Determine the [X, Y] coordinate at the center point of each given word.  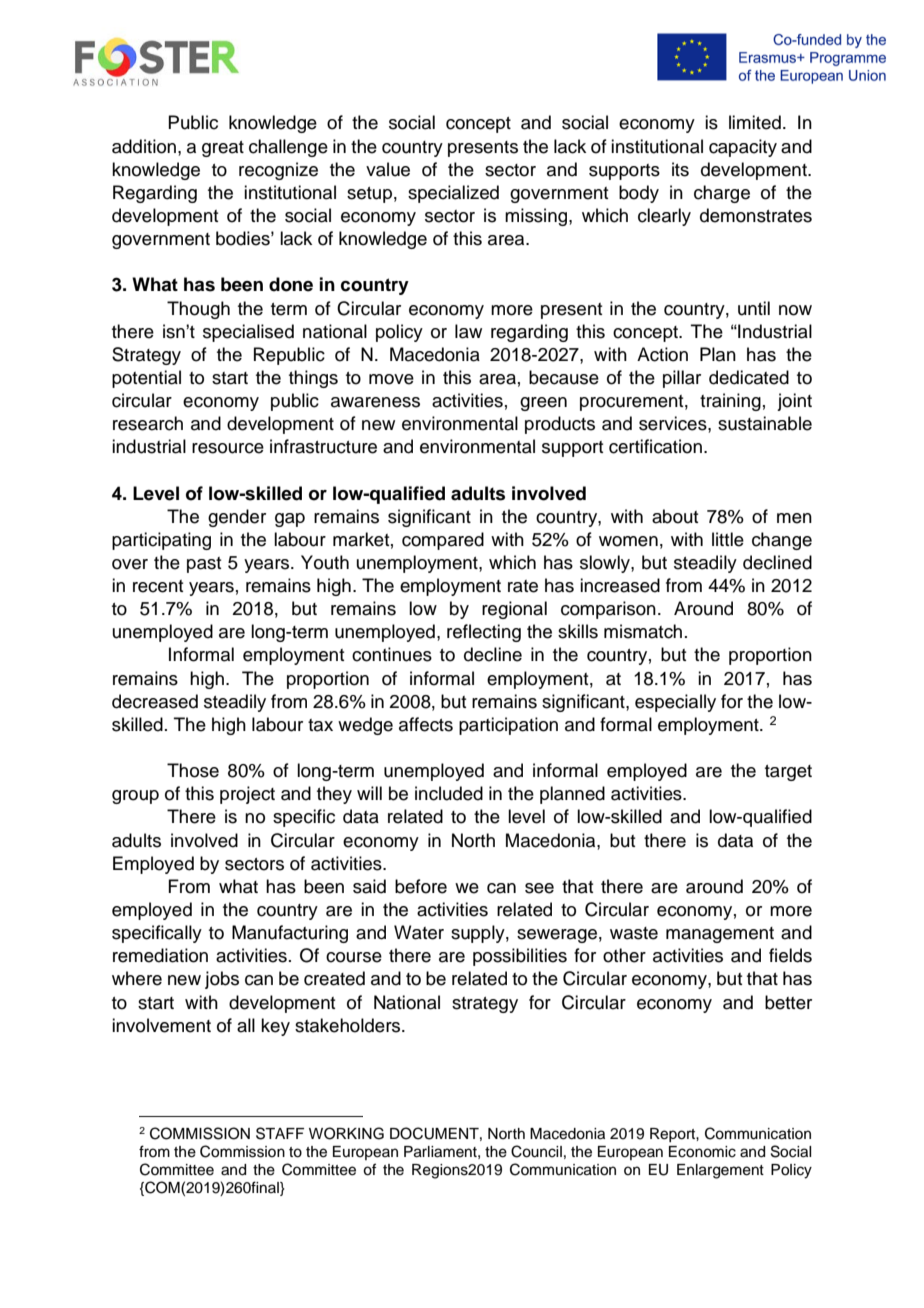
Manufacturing [290, 934]
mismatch [643, 631]
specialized [453, 194]
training [730, 402]
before [421, 886]
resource [228, 448]
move [391, 379]
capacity [743, 148]
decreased [155, 701]
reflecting [484, 633]
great [223, 149]
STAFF [280, 1133]
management [720, 935]
